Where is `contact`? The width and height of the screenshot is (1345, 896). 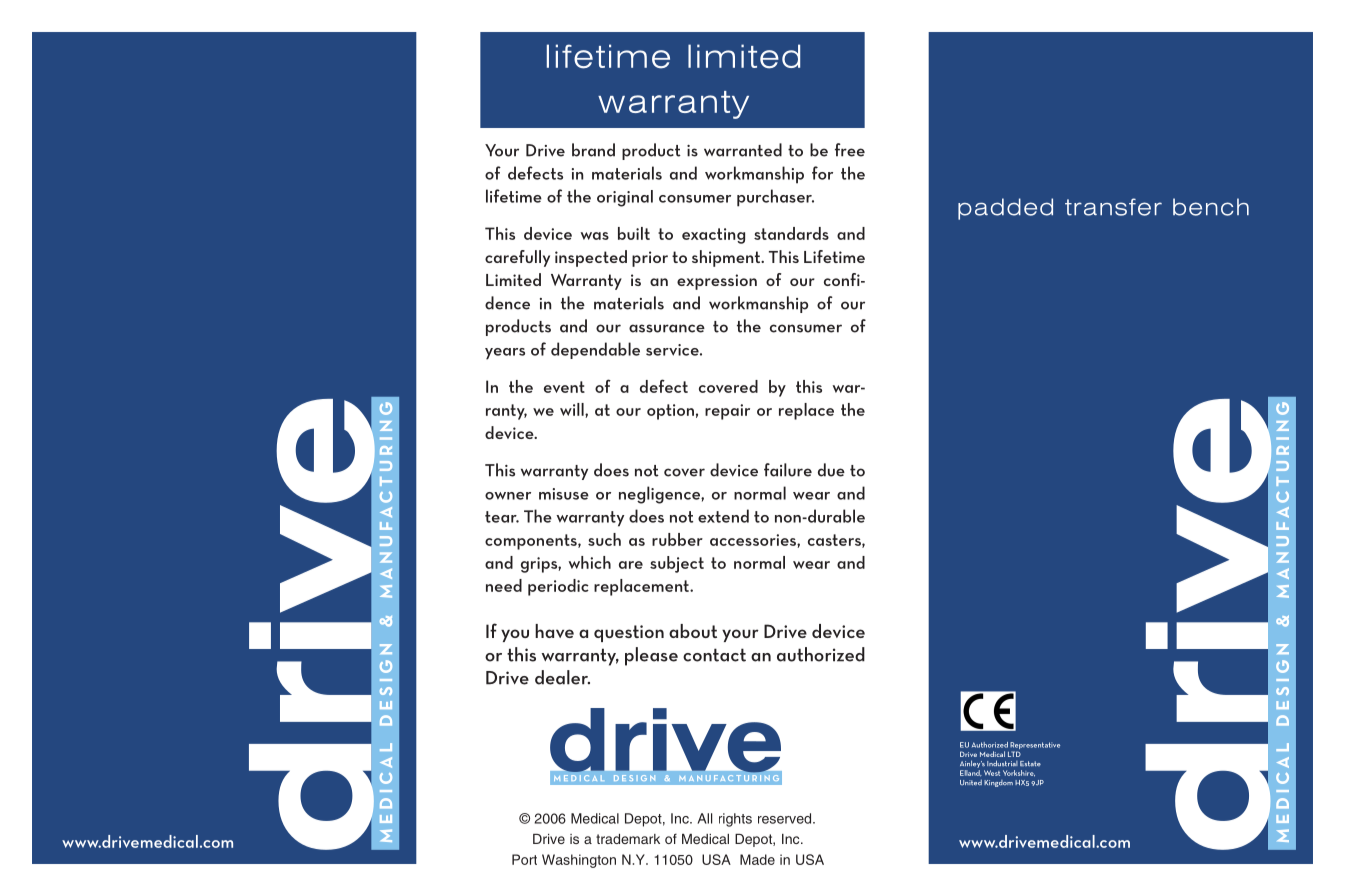 contact is located at coordinates (714, 655).
